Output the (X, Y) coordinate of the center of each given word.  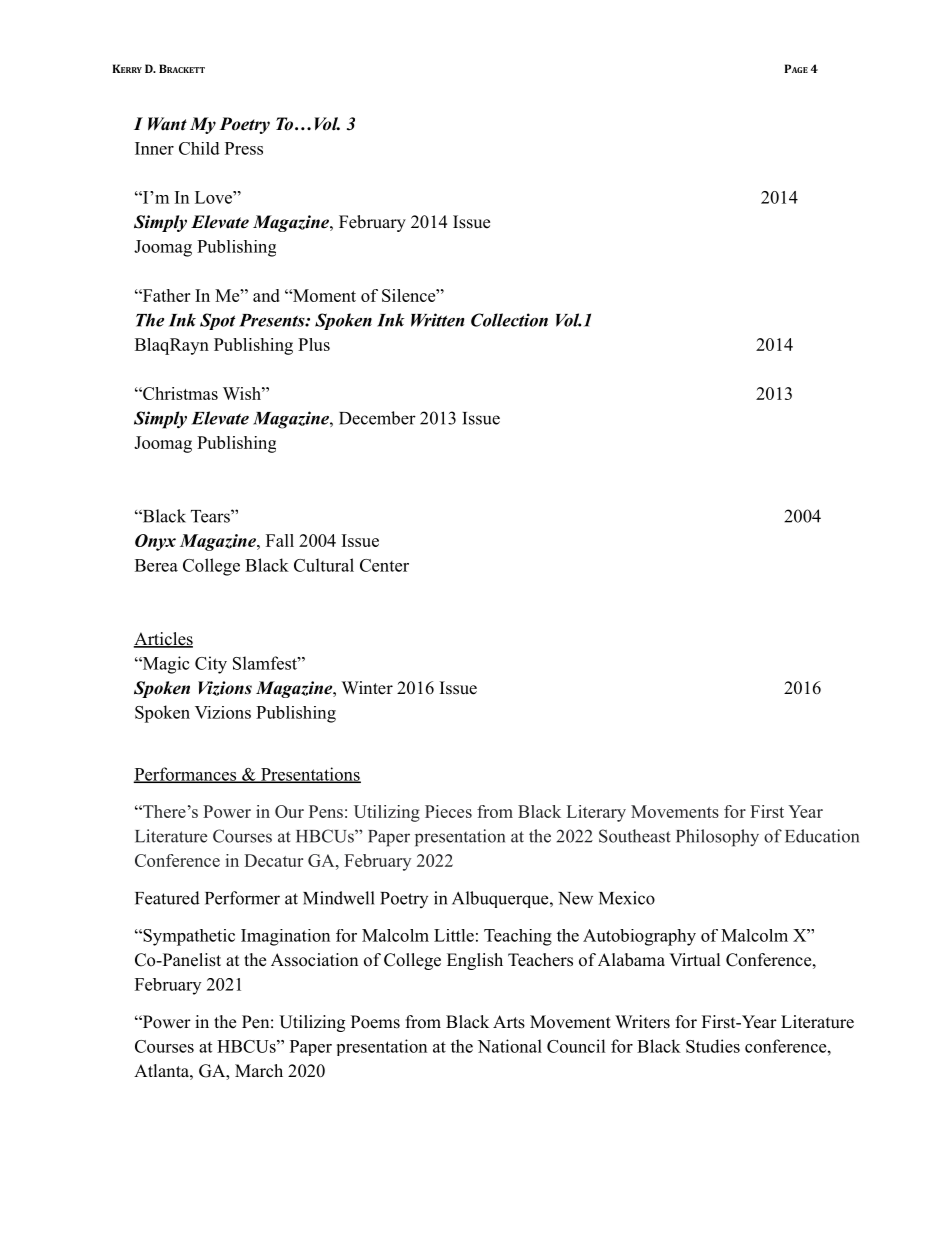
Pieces (448, 811)
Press (244, 148)
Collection (509, 320)
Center (384, 565)
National (510, 1046)
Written (437, 320)
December (377, 418)
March (259, 1071)
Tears (211, 516)
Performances (186, 775)
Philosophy (717, 838)
